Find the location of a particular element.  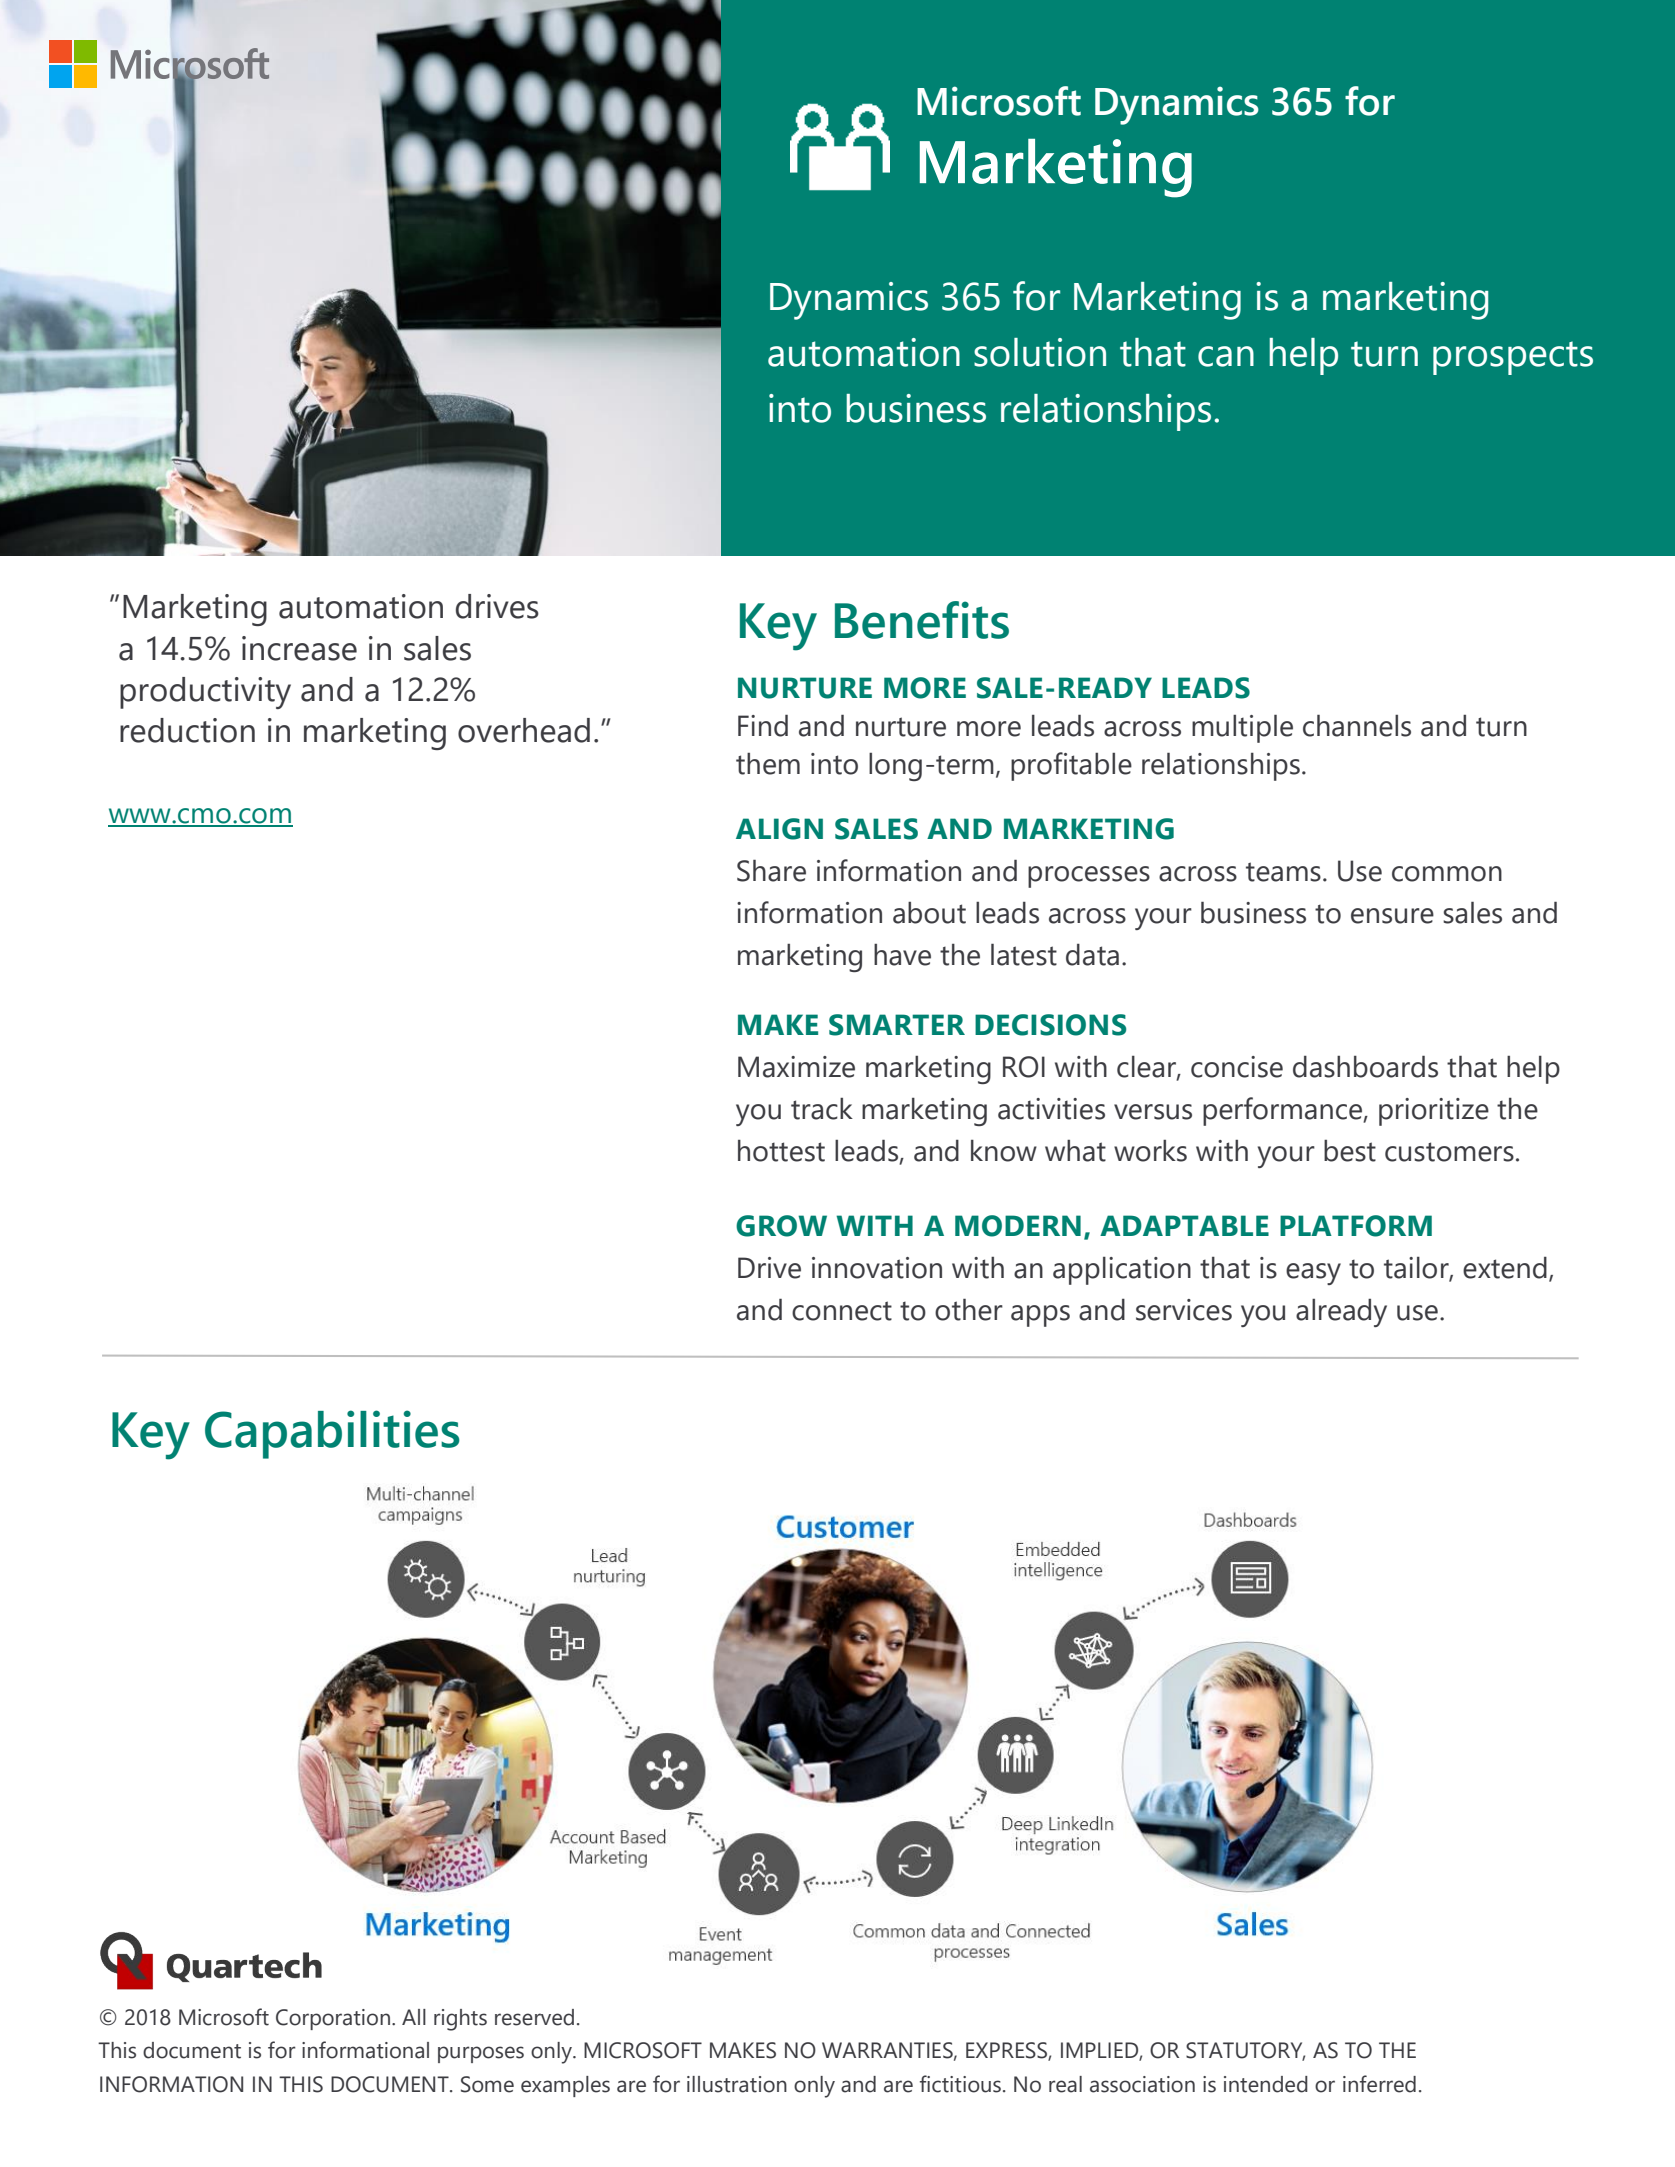

ALIGN is located at coordinates (779, 829).
